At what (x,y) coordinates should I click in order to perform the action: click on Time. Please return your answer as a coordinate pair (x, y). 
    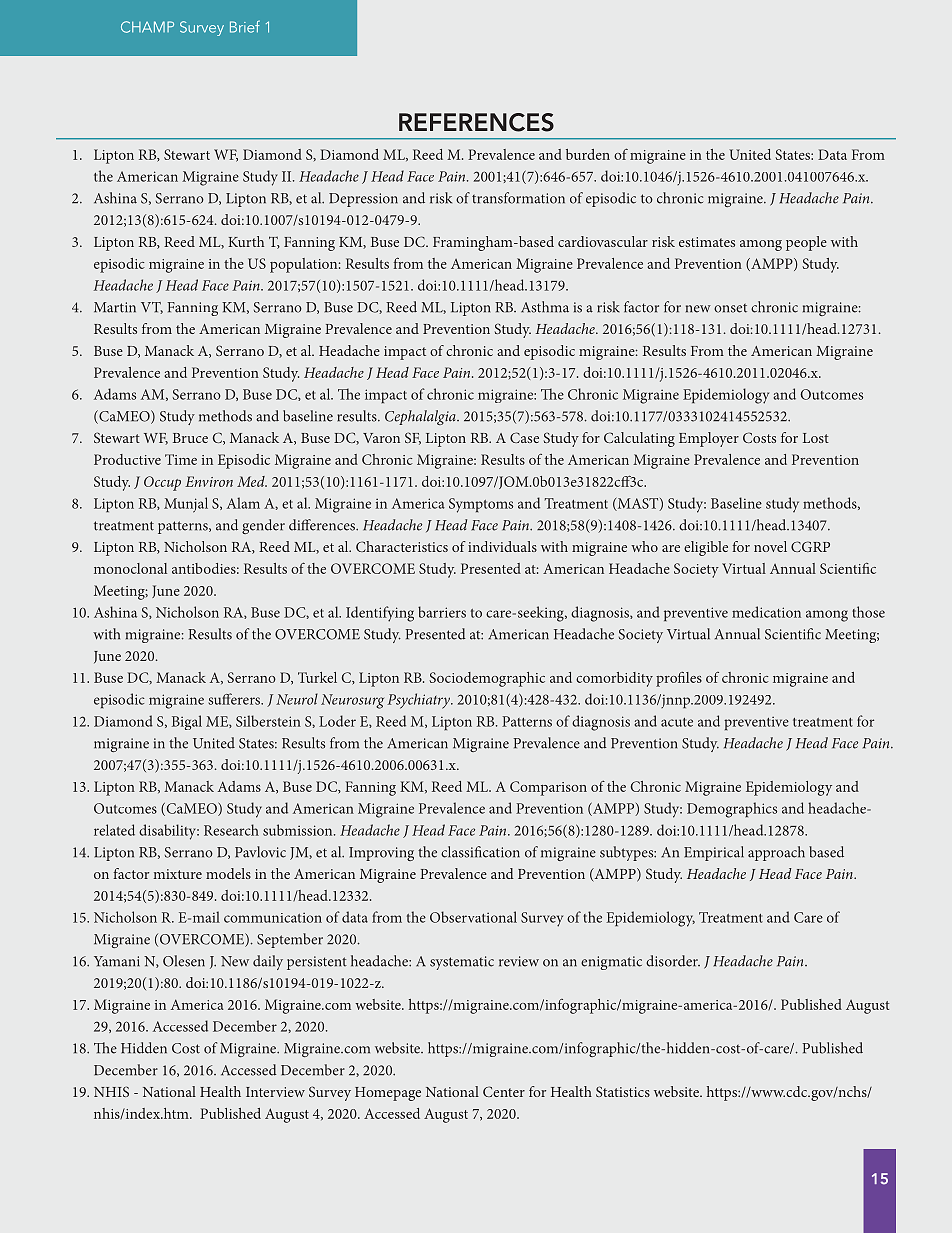
    Looking at the image, I should click on (181, 459).
